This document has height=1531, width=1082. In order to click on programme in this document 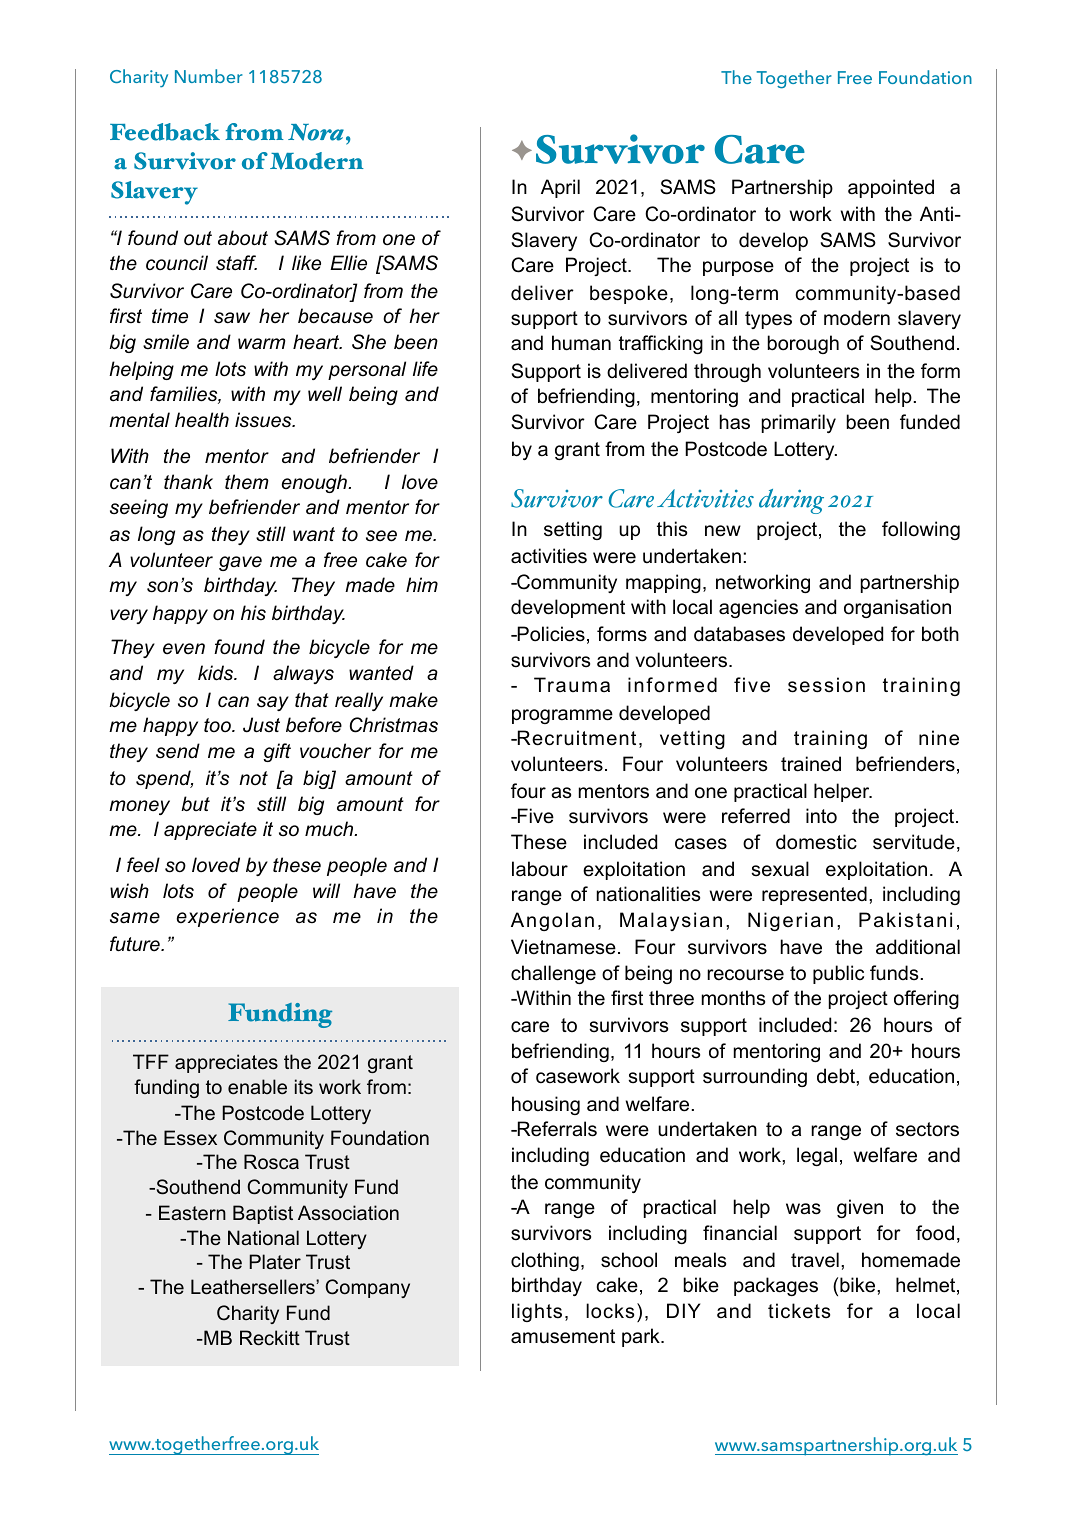, I will do `click(562, 716)`.
